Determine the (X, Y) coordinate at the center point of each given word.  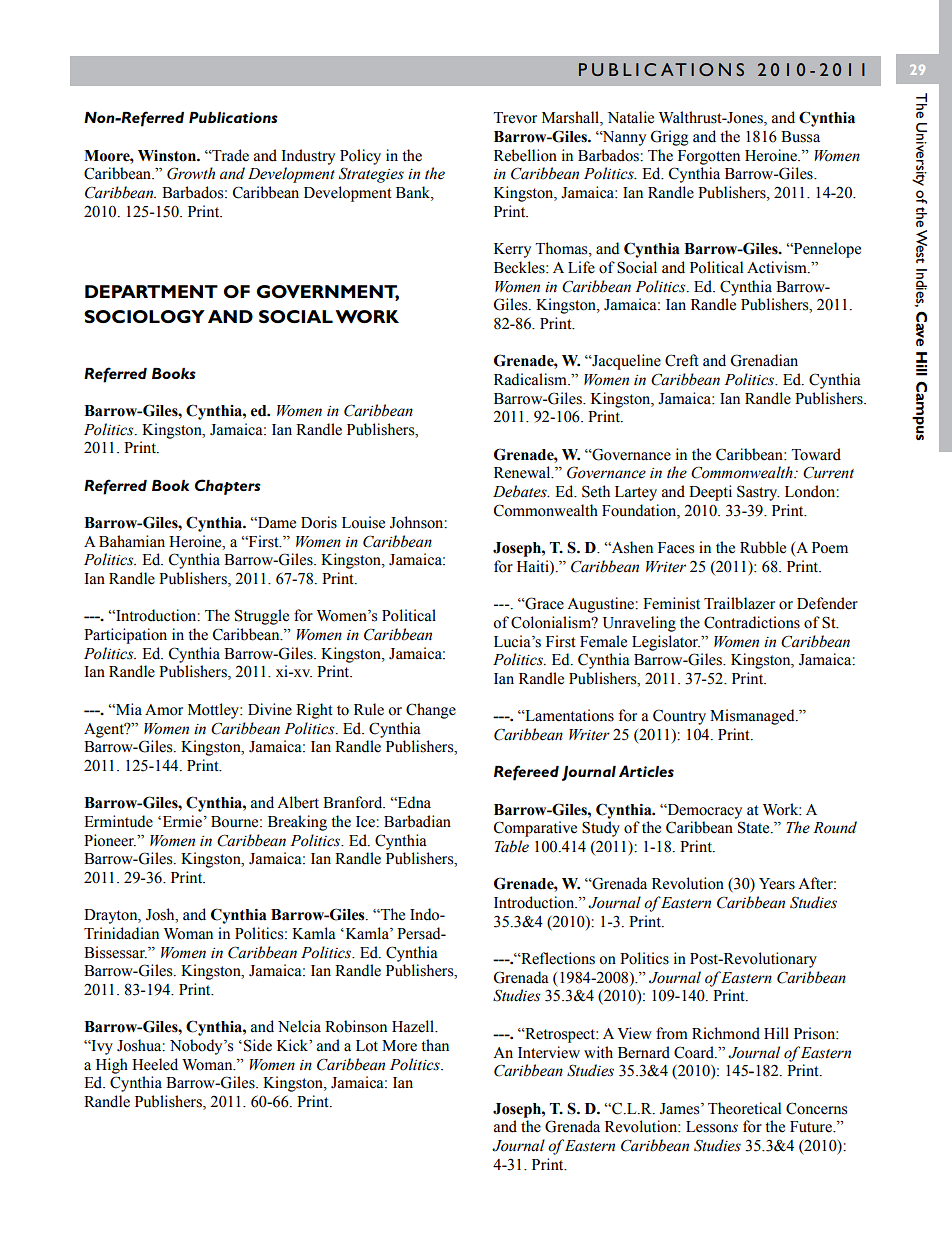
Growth (191, 173)
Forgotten (709, 157)
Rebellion (525, 155)
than (435, 1045)
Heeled (155, 1064)
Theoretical (744, 1108)
